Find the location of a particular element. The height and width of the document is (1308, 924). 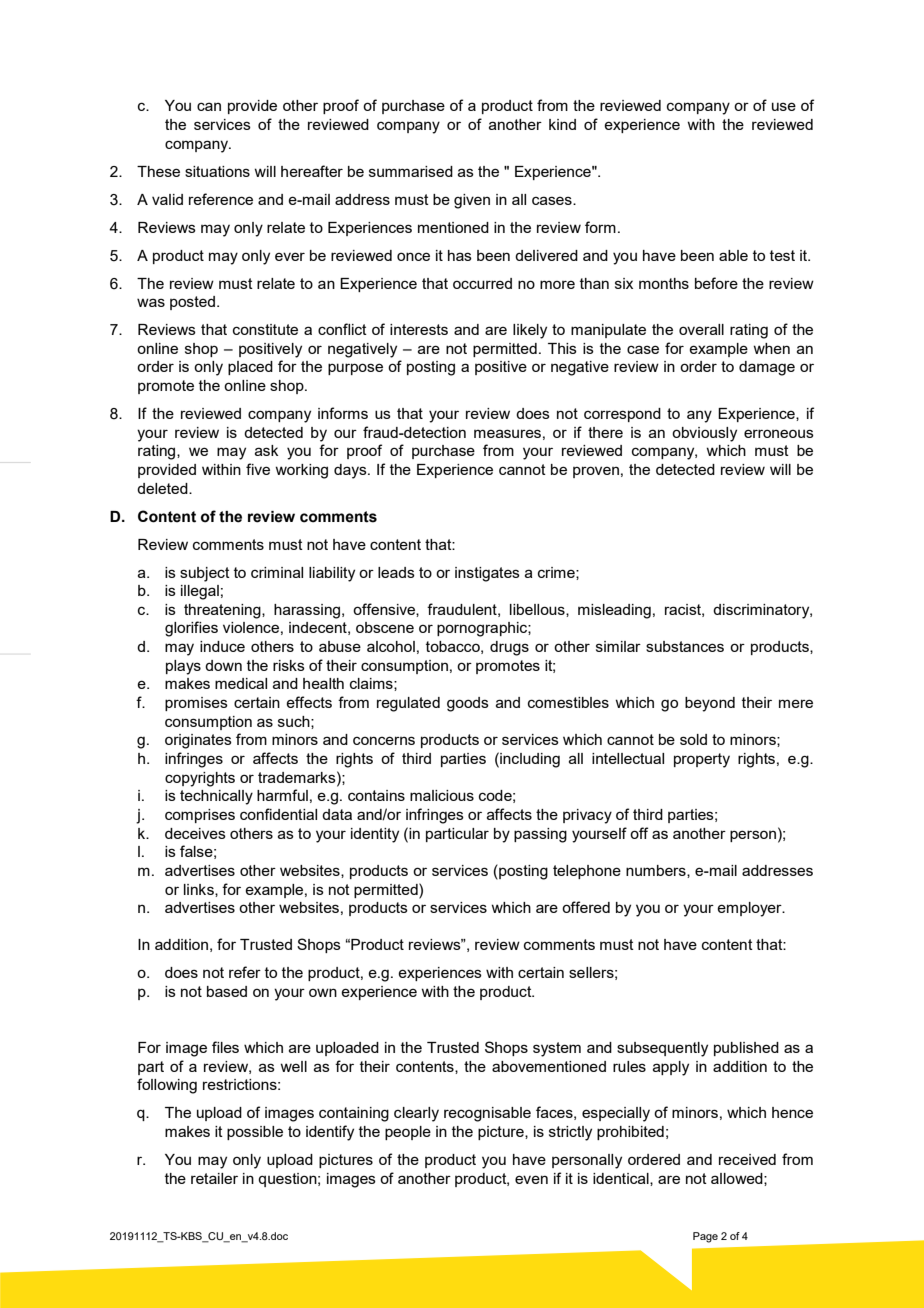

medical is located at coordinates (241, 683).
